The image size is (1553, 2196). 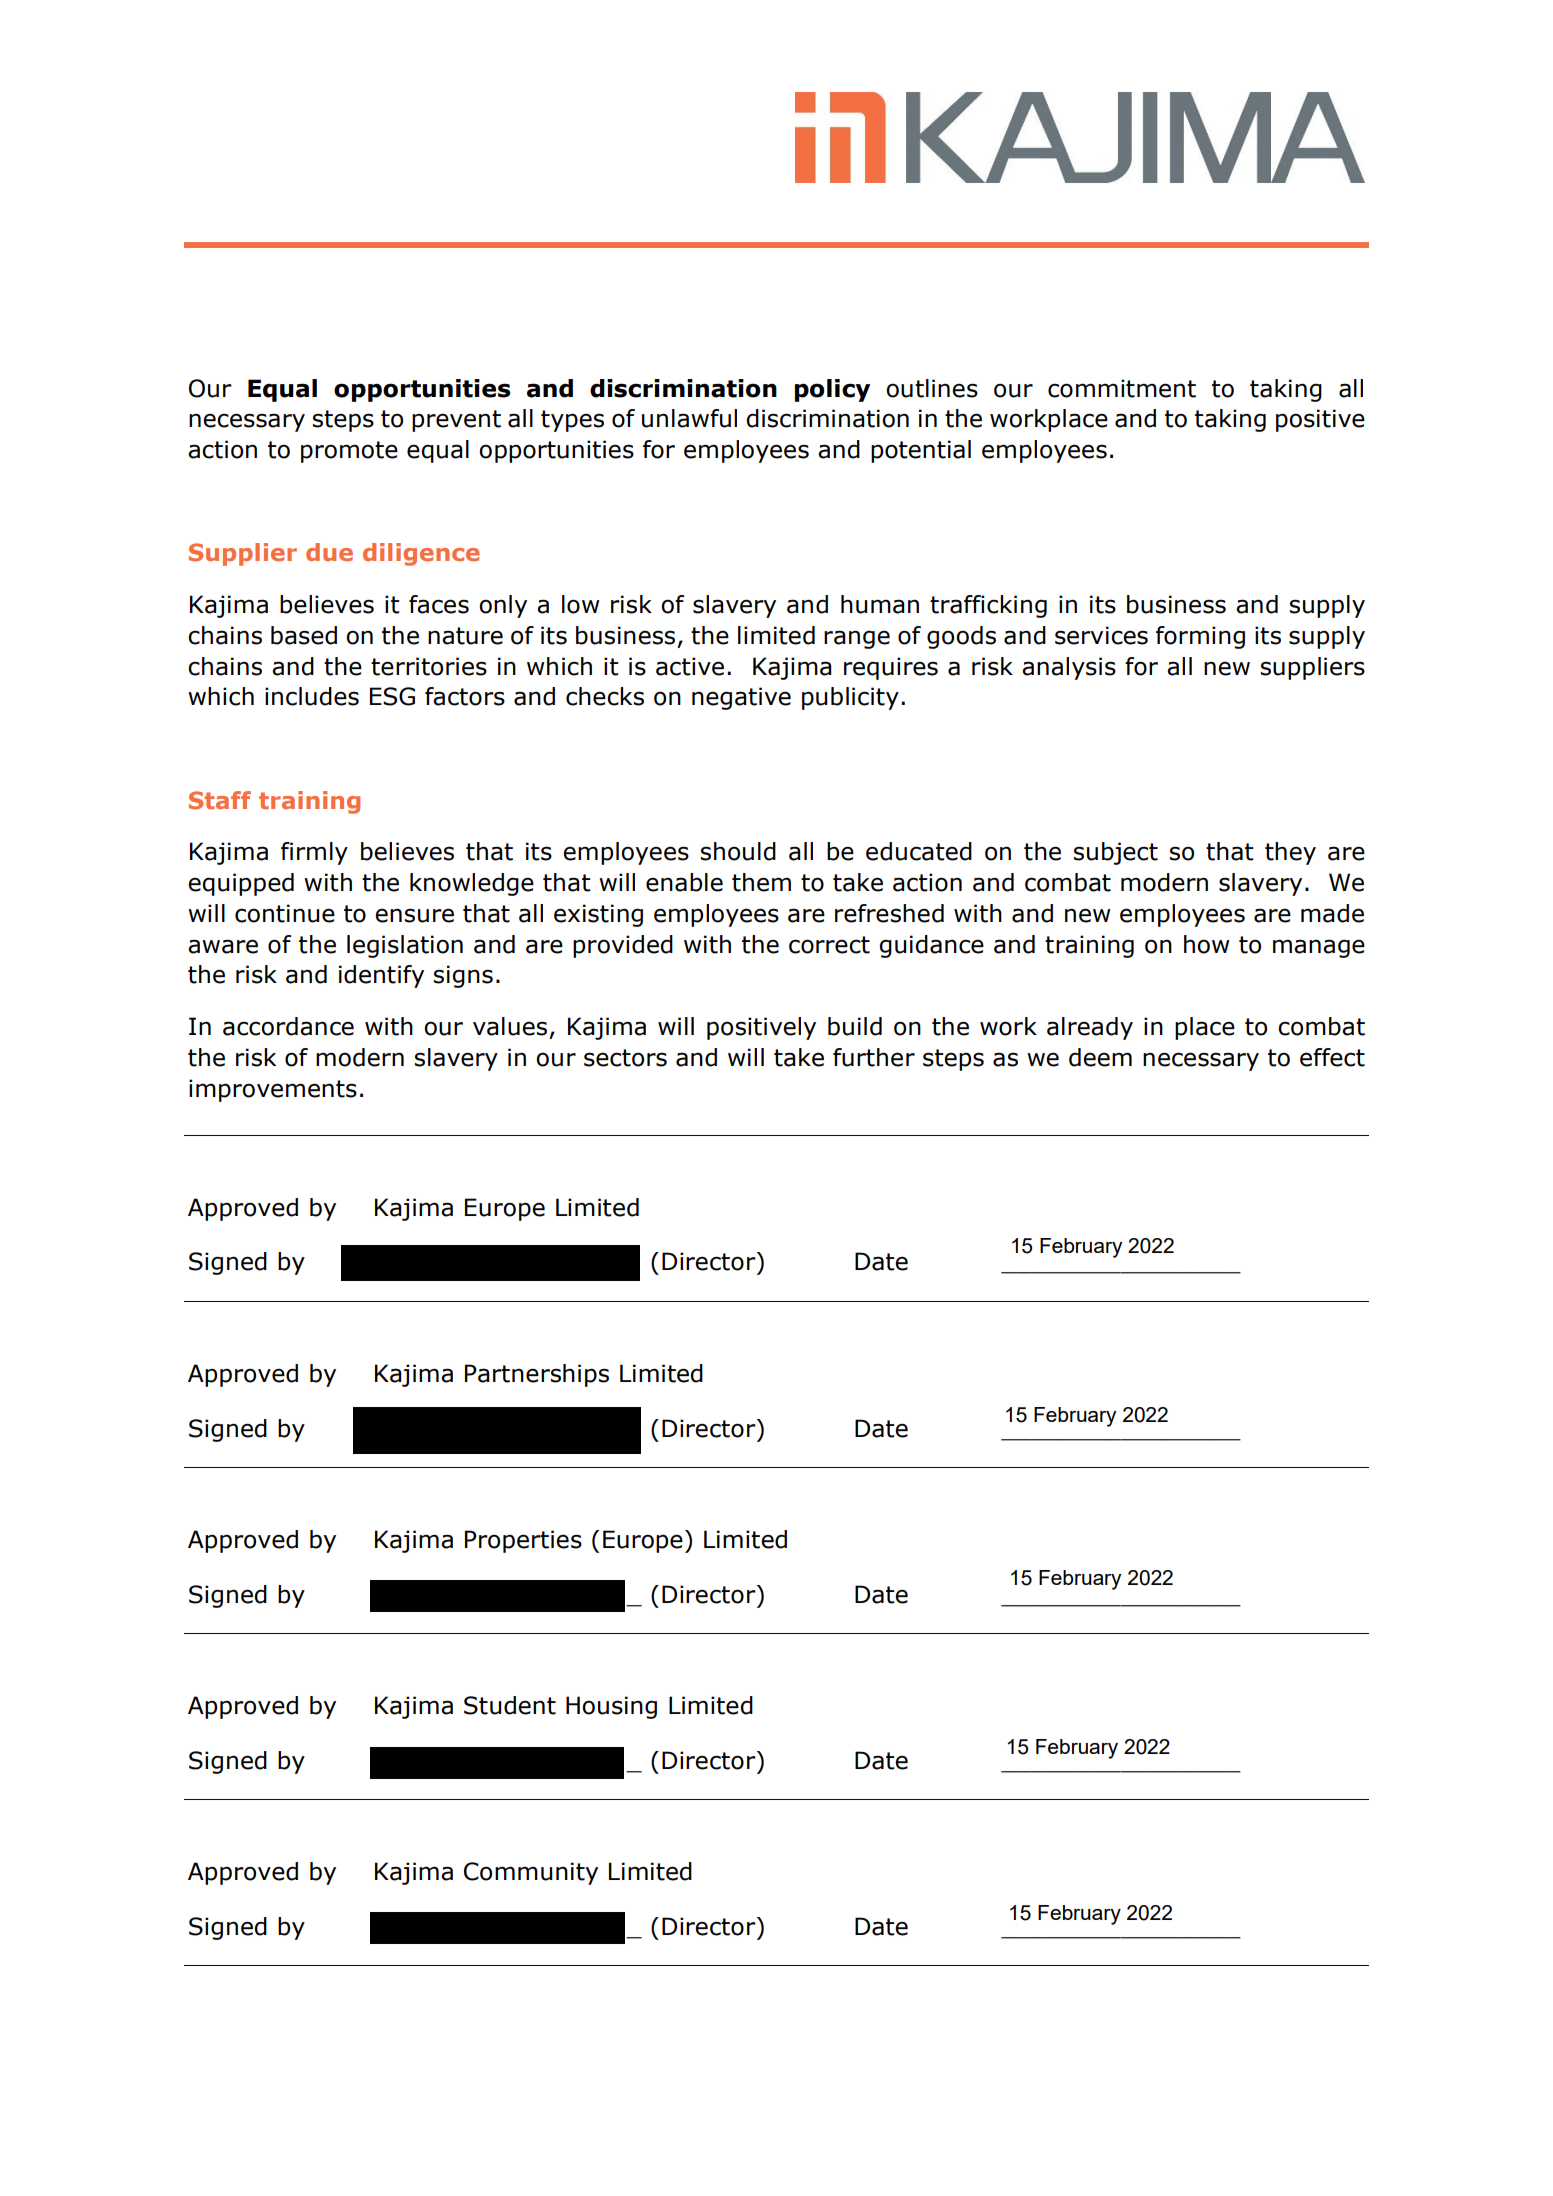 I want to click on policy, so click(x=832, y=390).
